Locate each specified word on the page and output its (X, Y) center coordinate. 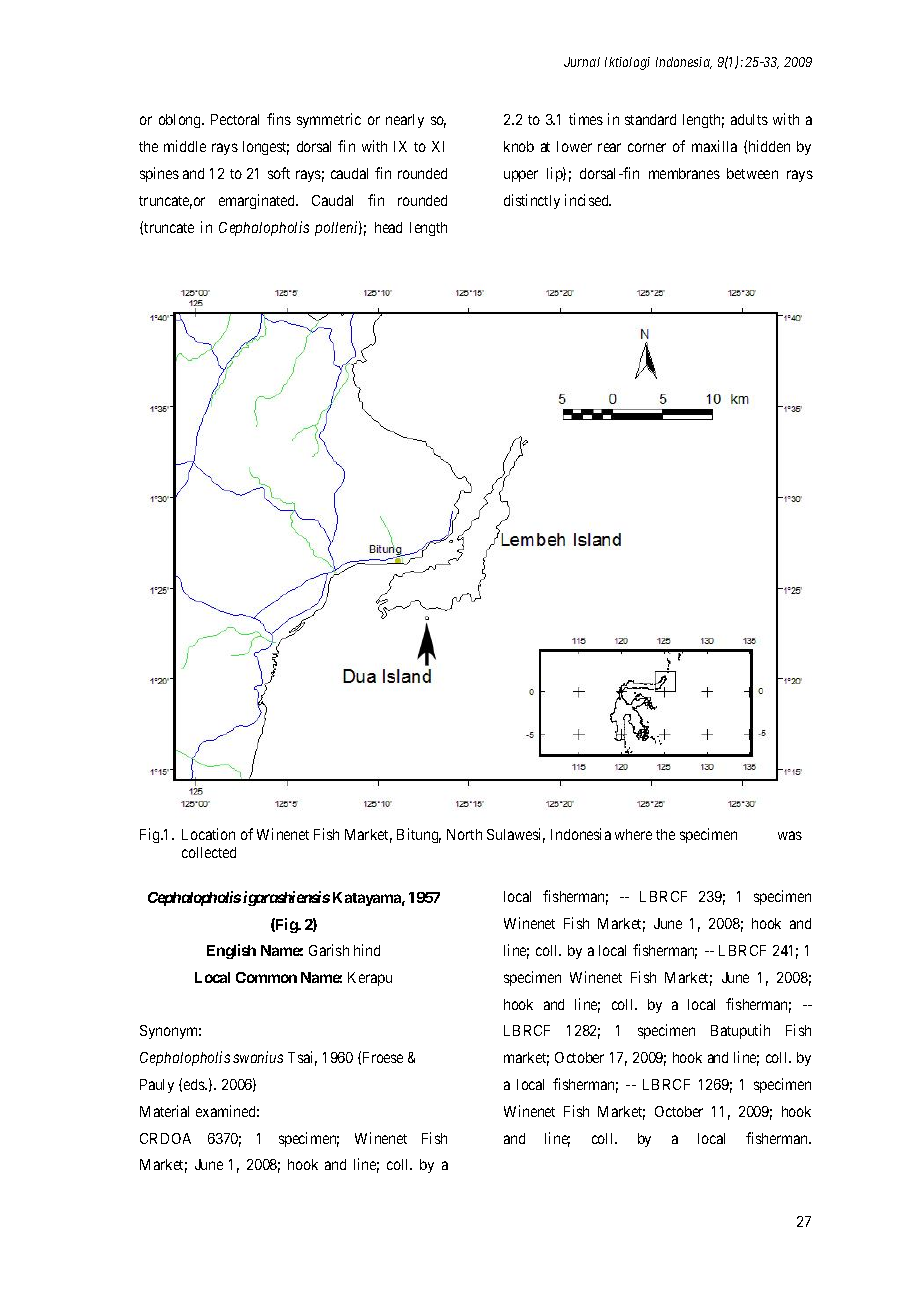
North (464, 834)
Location (208, 834)
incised (588, 200)
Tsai (302, 1058)
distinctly (532, 201)
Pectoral (235, 119)
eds (195, 1084)
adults (749, 119)
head (388, 227)
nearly (405, 121)
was (790, 835)
